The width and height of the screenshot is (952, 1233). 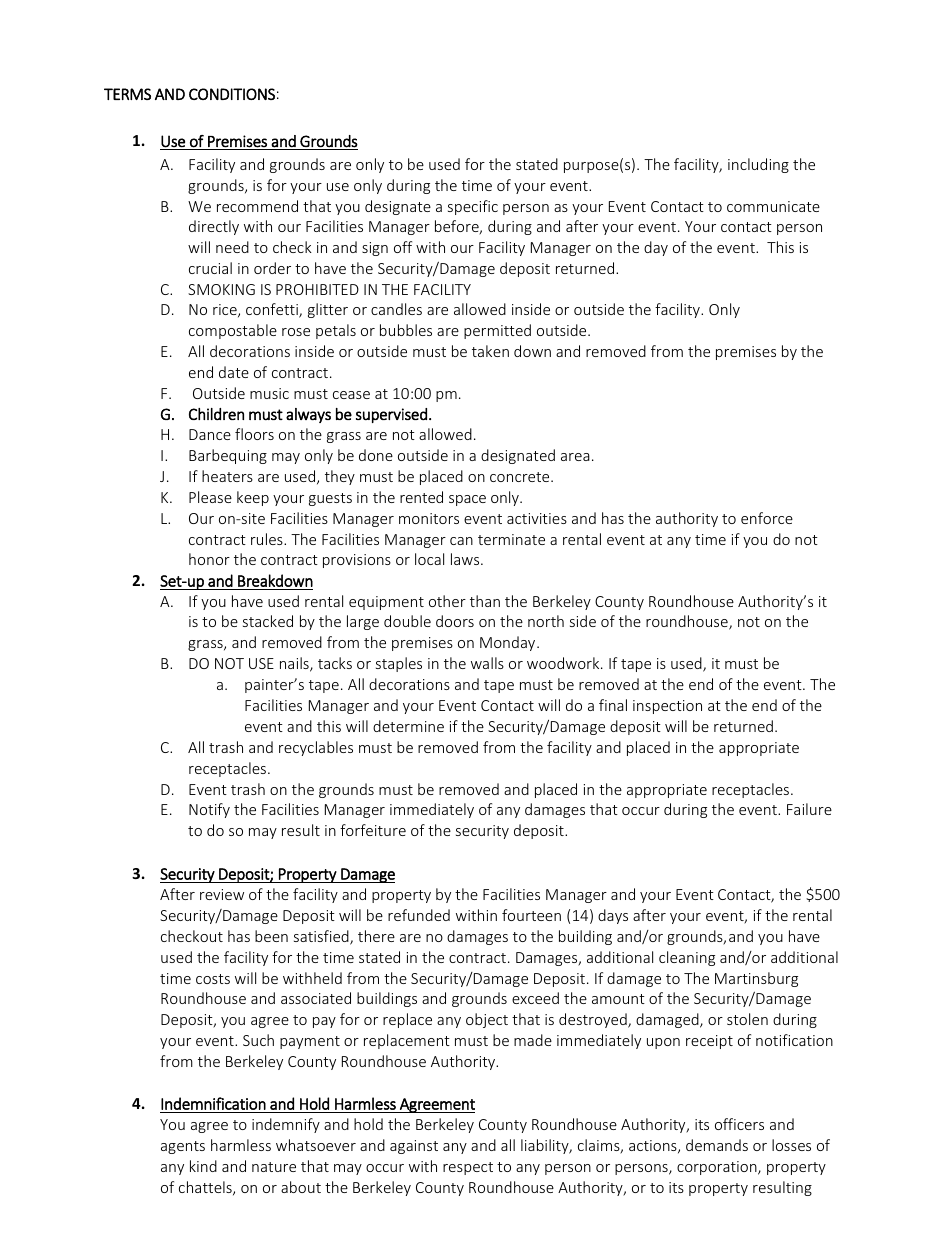 I want to click on kind, so click(x=203, y=1166).
